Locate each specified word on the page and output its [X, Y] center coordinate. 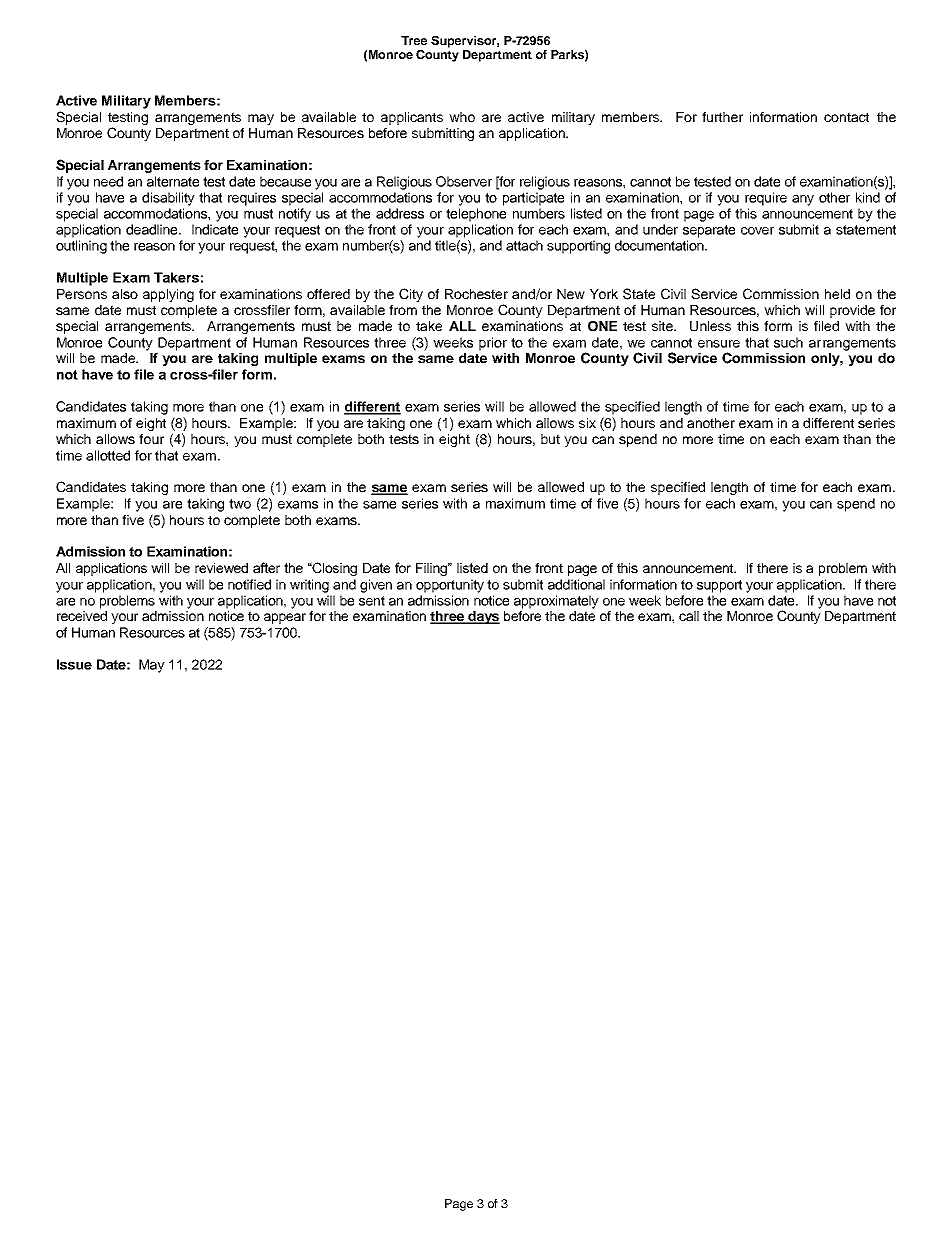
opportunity [450, 586]
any [803, 200]
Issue [74, 664]
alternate [173, 181]
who [462, 117]
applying [168, 295]
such [788, 342]
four [151, 439]
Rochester [476, 294]
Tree [414, 40]
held [837, 294]
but [550, 439]
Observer [464, 181]
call [689, 616]
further [722, 117]
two [240, 504]
